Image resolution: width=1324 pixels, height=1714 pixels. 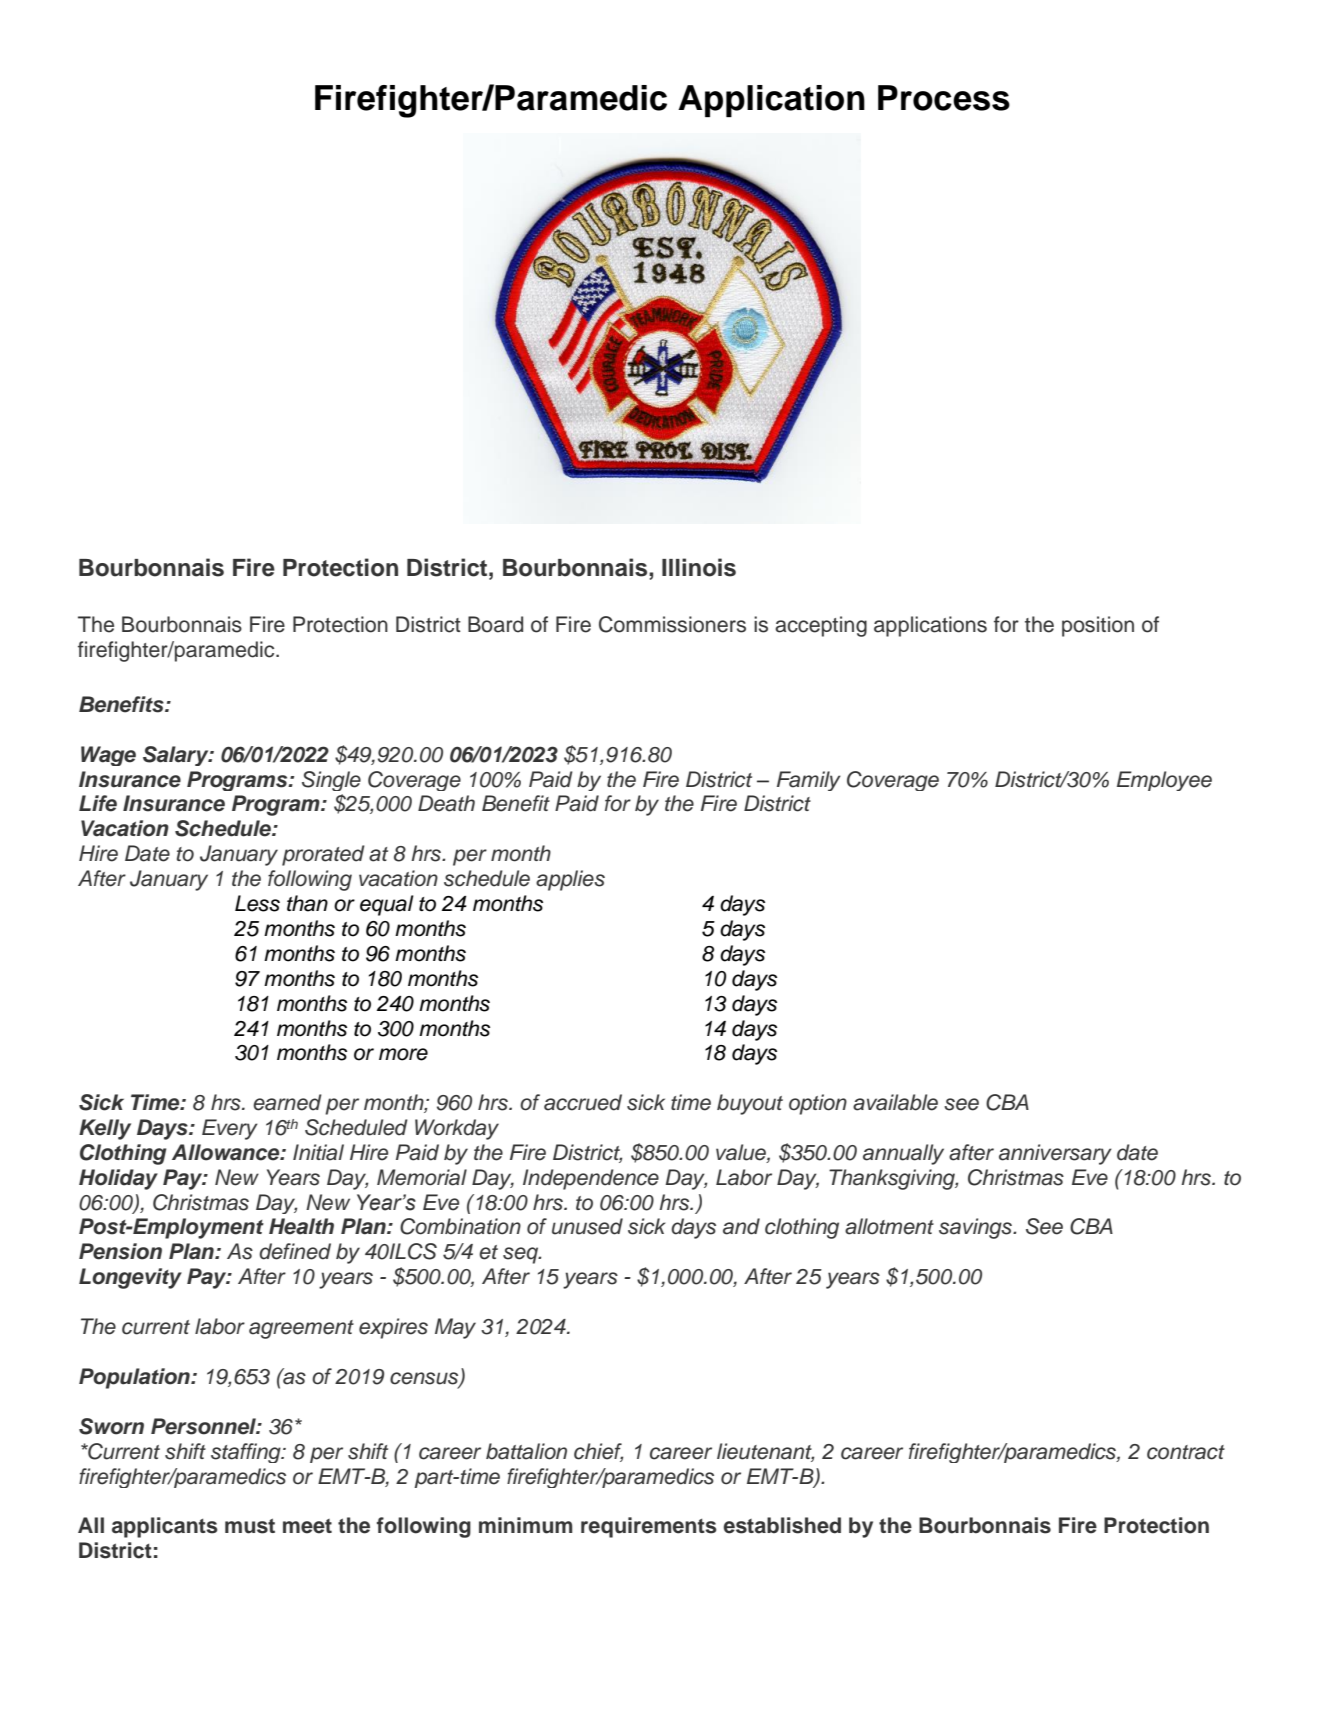 What do you see at coordinates (495, 624) in the document?
I see `Board` at bounding box center [495, 624].
